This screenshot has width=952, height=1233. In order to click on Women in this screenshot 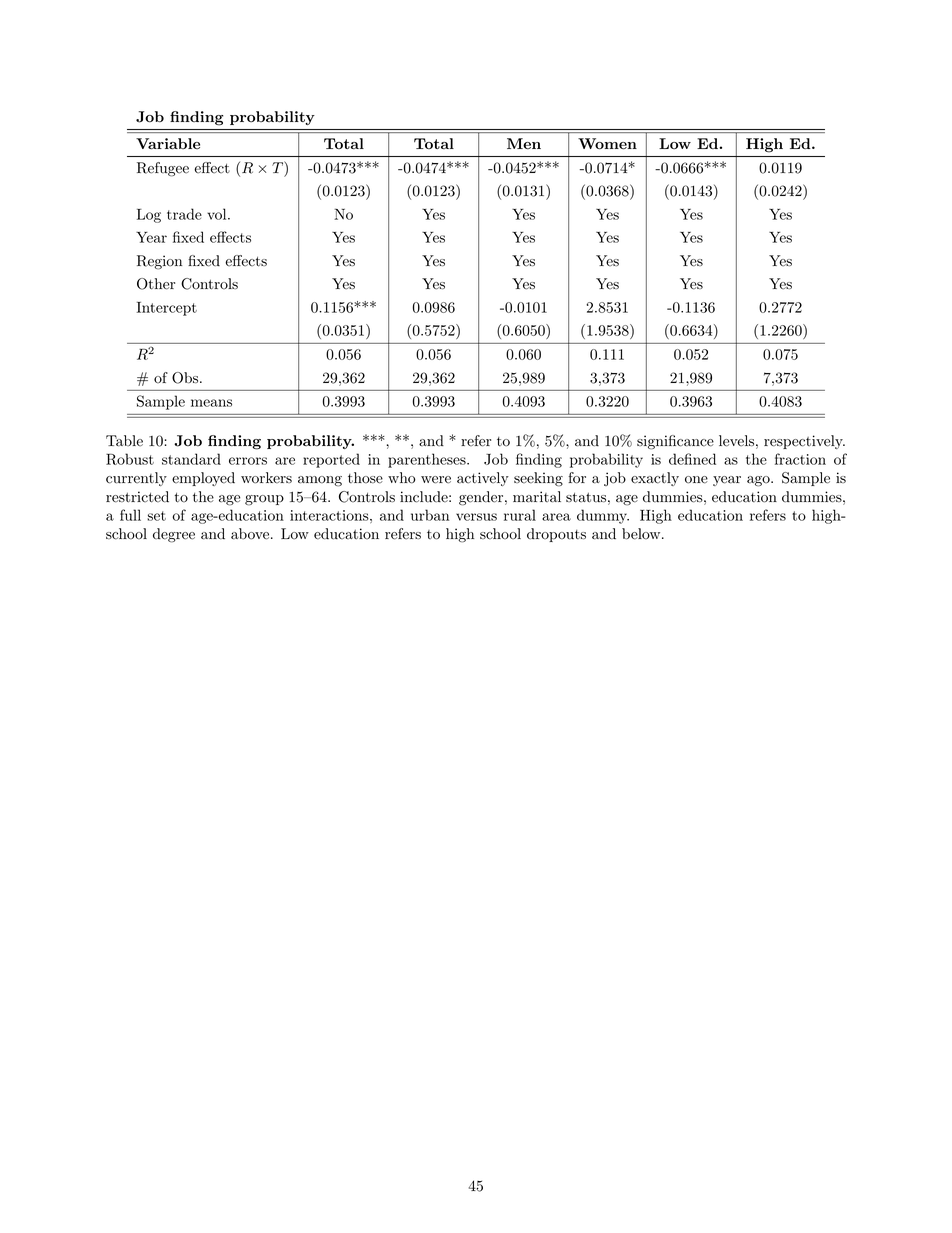, I will do `click(607, 144)`.
